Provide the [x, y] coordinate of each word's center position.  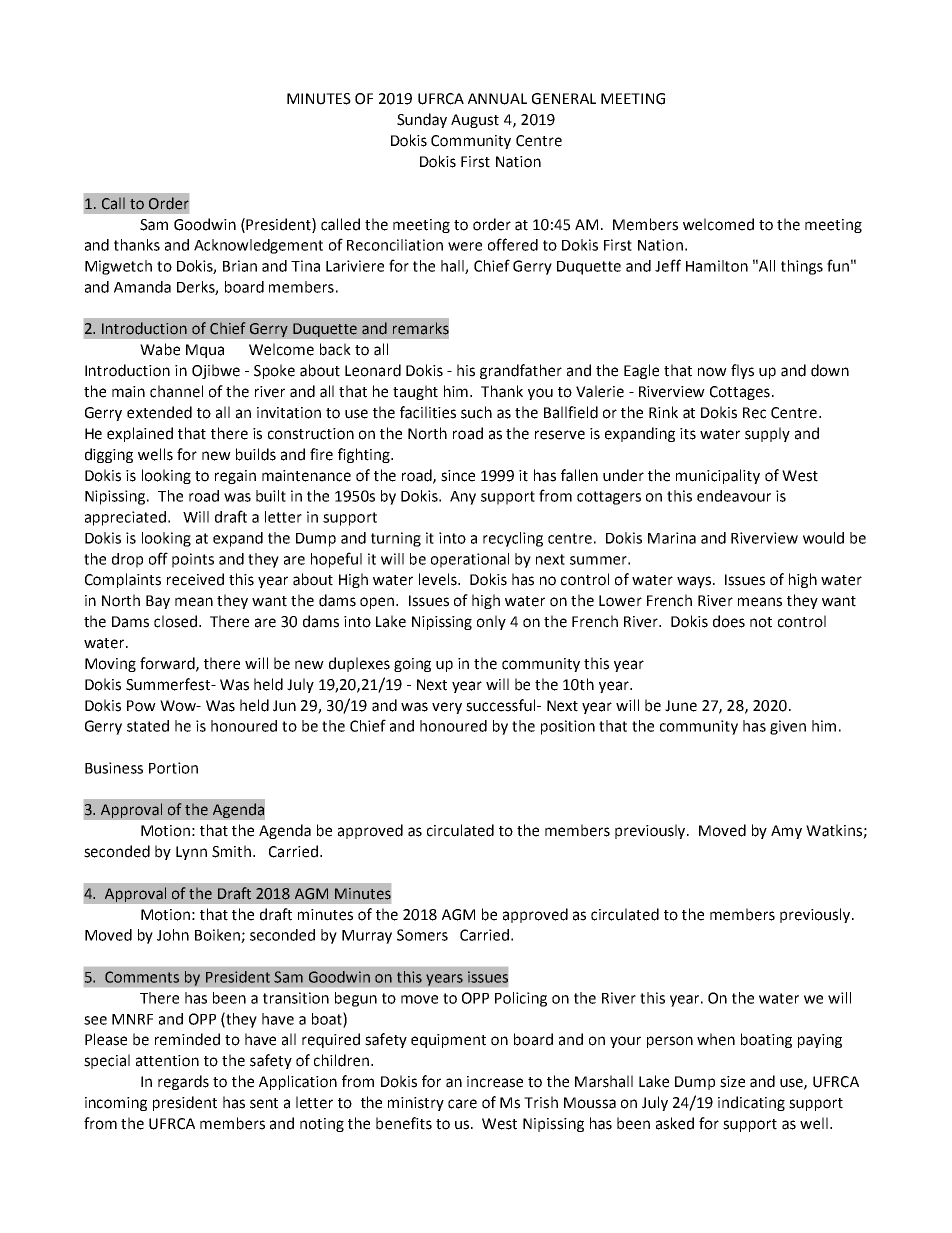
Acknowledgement [258, 246]
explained [140, 434]
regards [183, 1082]
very [447, 708]
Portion [173, 768]
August [475, 121]
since [458, 476]
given [788, 727]
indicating [751, 1103]
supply [767, 434]
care [462, 1104]
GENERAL [564, 99]
